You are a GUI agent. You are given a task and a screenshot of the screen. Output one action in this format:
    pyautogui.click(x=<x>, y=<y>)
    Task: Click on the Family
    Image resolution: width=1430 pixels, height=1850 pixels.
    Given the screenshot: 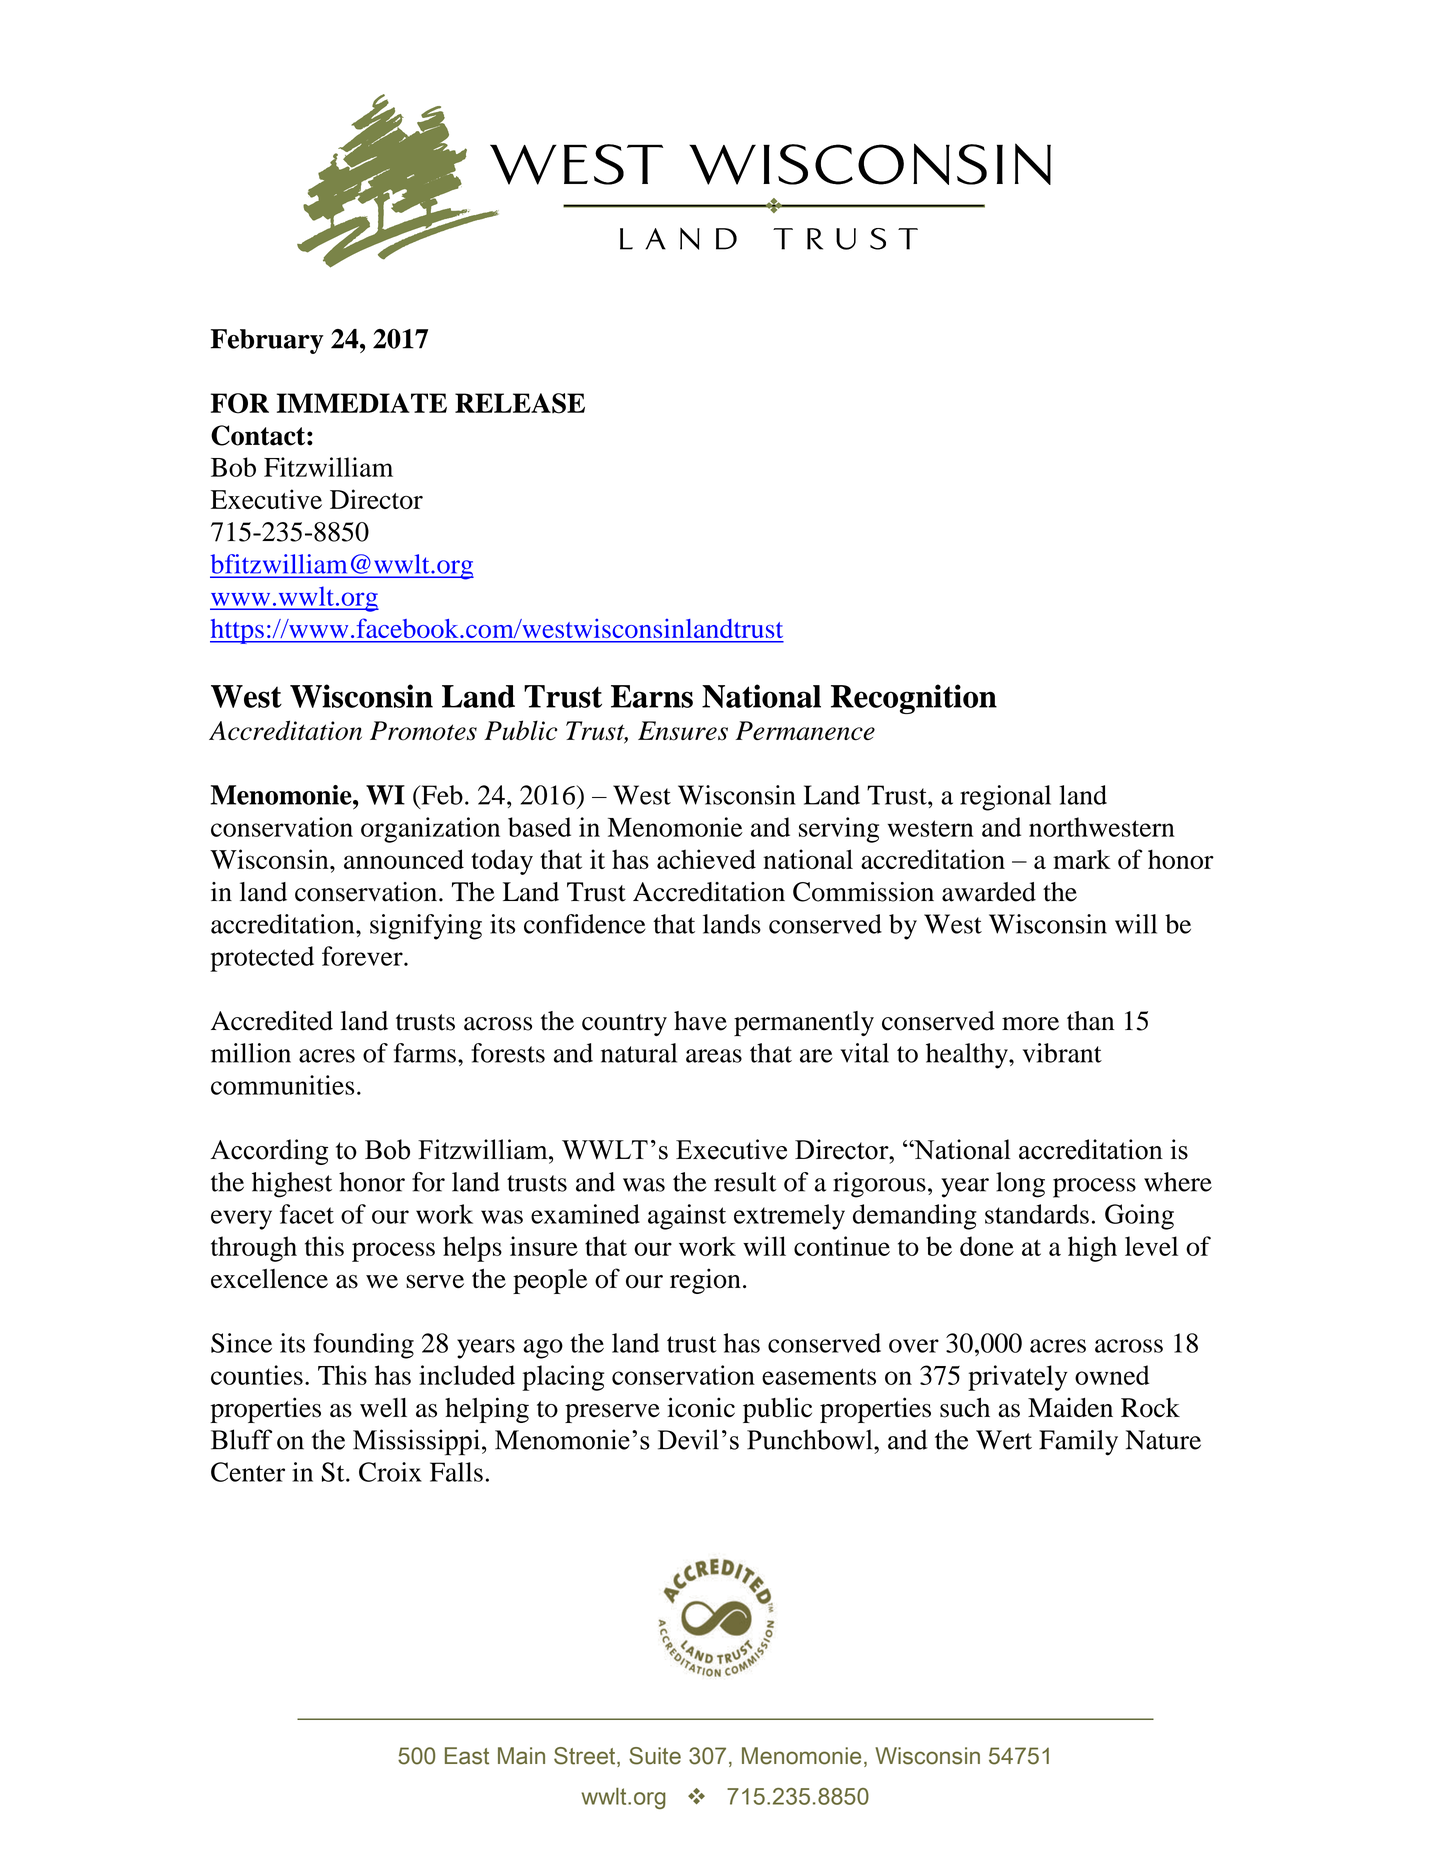 What is the action you would take?
    pyautogui.click(x=1078, y=1443)
